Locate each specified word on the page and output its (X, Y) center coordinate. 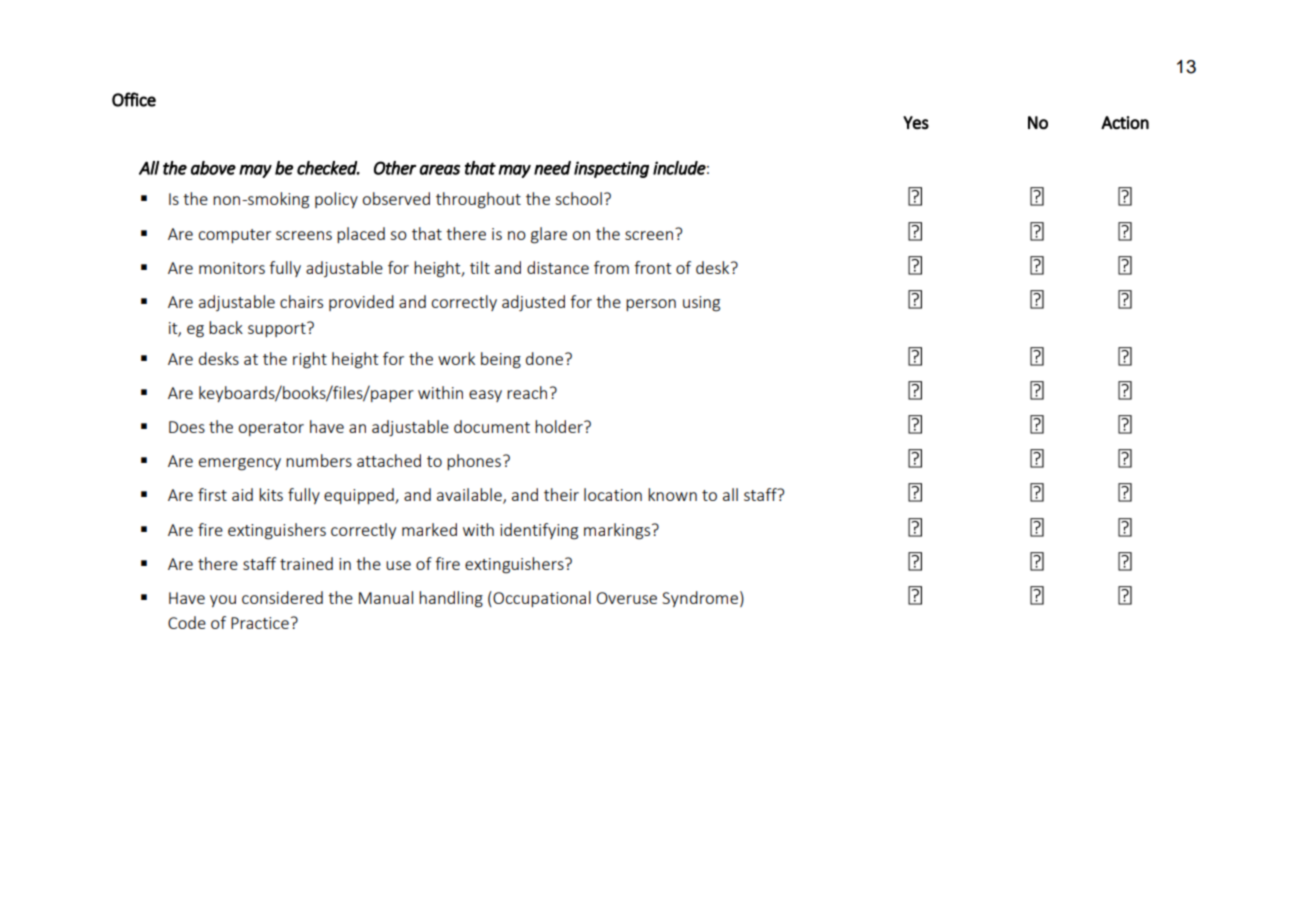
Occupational (541, 599)
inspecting (611, 169)
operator (271, 429)
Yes (916, 123)
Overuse (627, 598)
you (223, 601)
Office (134, 99)
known (672, 494)
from (611, 267)
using (701, 304)
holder (560, 426)
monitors (232, 268)
